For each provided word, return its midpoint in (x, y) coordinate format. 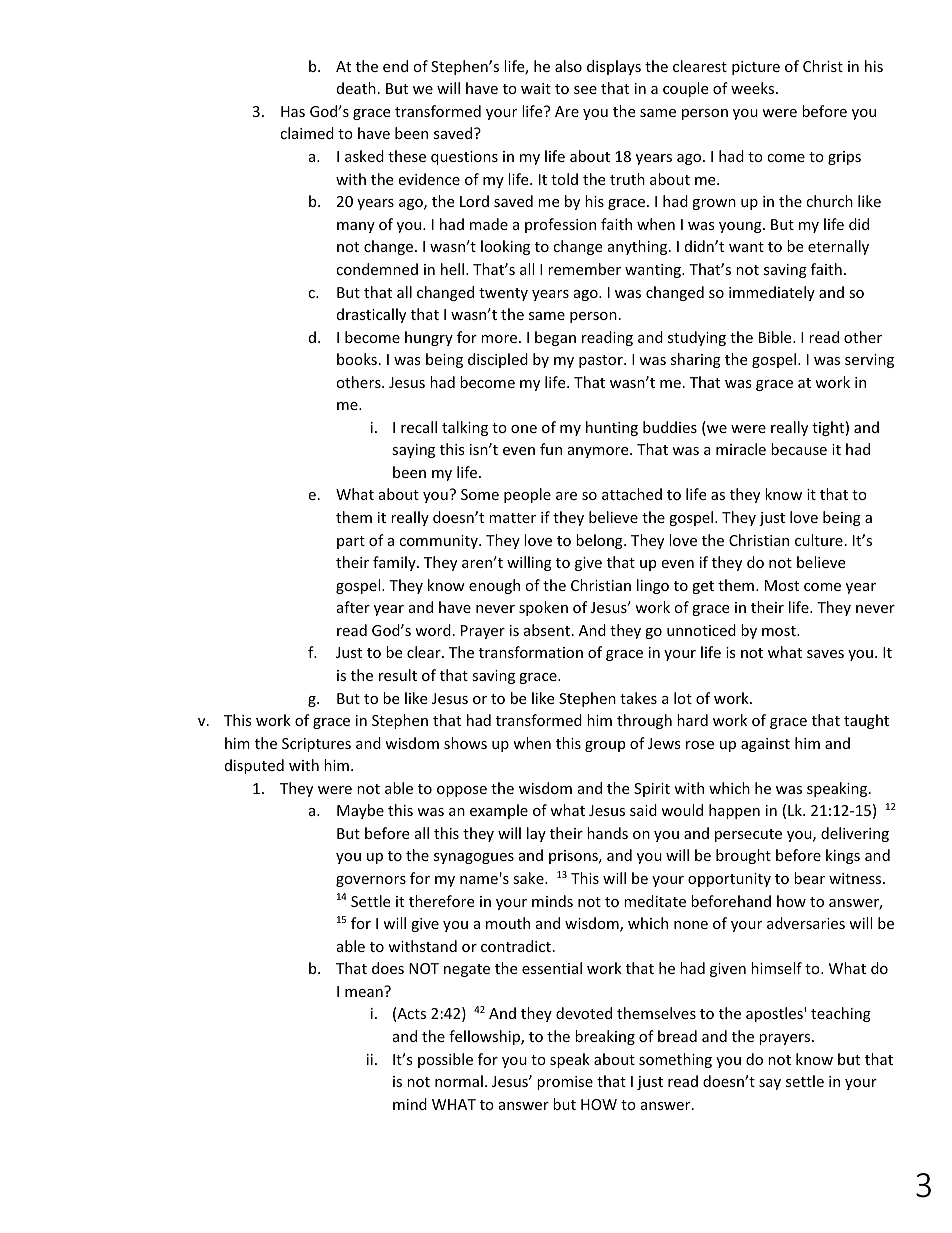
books (357, 359)
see (585, 90)
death (356, 88)
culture (819, 540)
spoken (543, 608)
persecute (748, 835)
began (555, 338)
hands (607, 833)
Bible (776, 337)
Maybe (360, 811)
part (351, 542)
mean (364, 993)
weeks (754, 88)
